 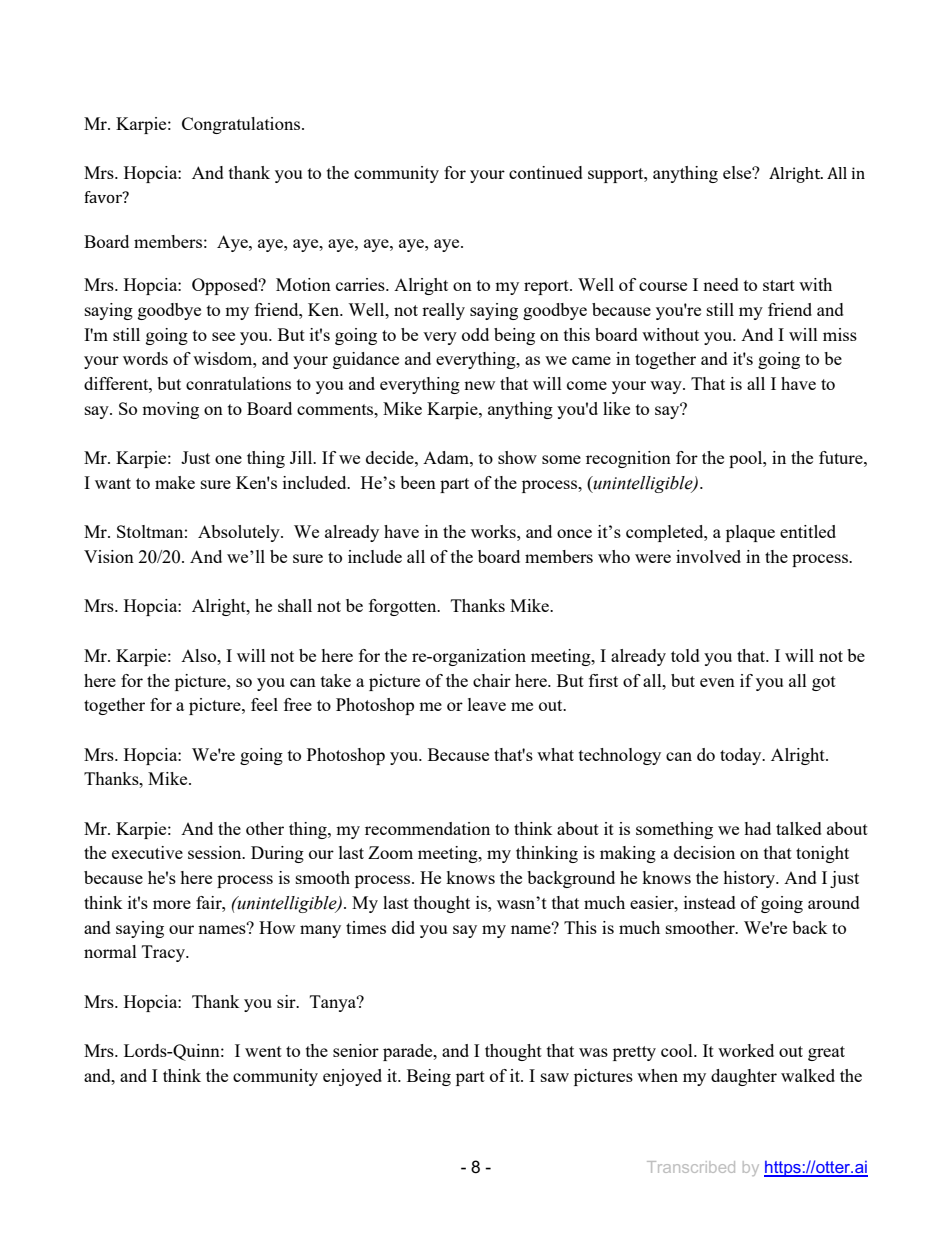 I want to click on Also, so click(x=200, y=655).
